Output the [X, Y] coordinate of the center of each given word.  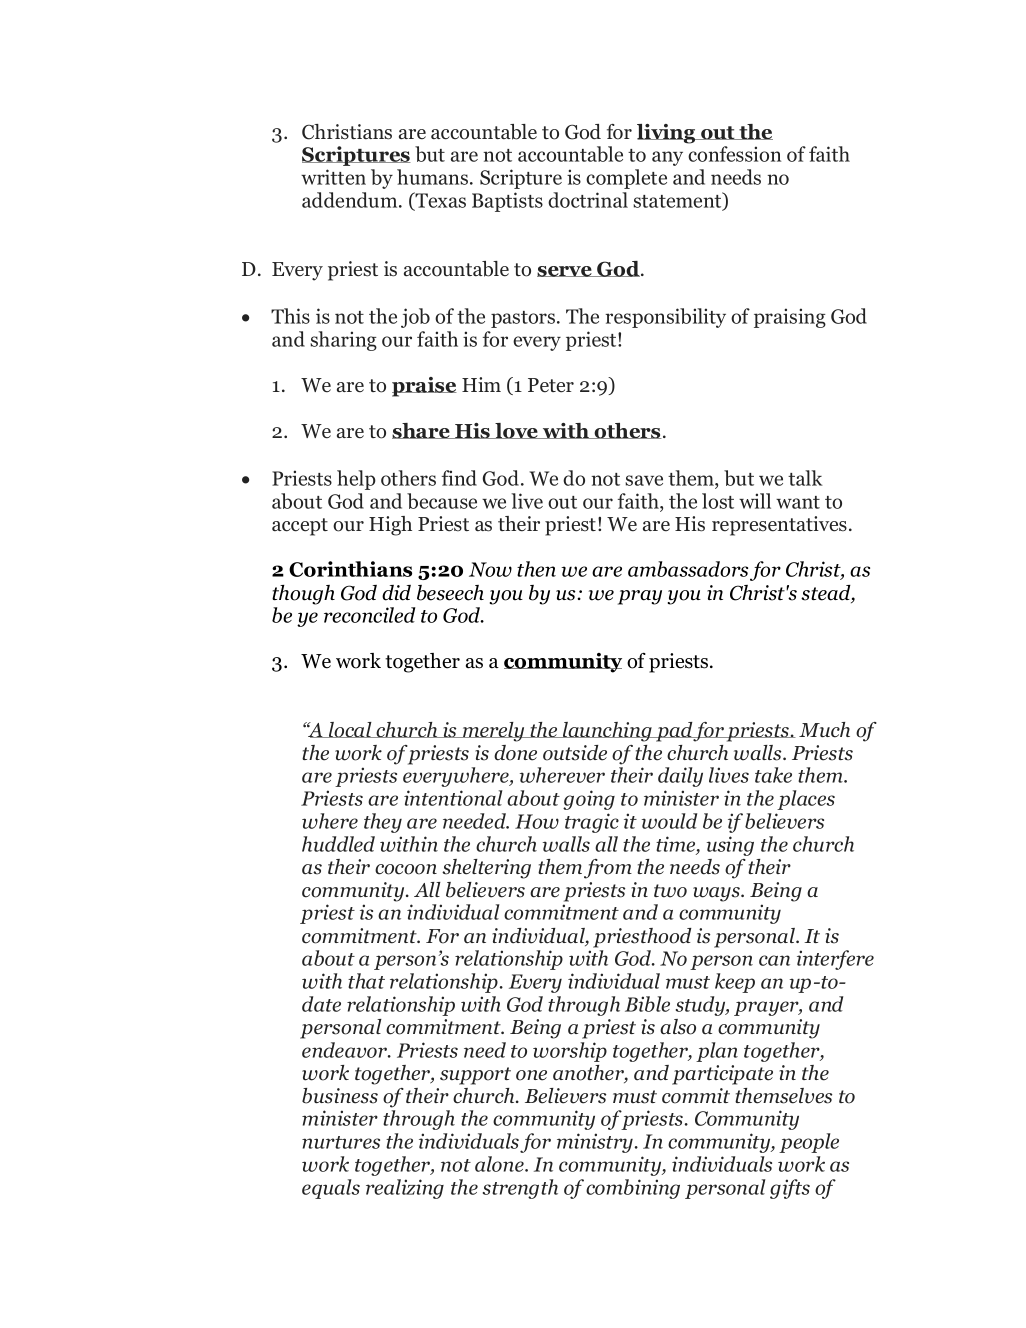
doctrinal [588, 200]
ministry [595, 1143]
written [333, 177]
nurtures [341, 1142]
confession [734, 154]
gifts [790, 1189]
